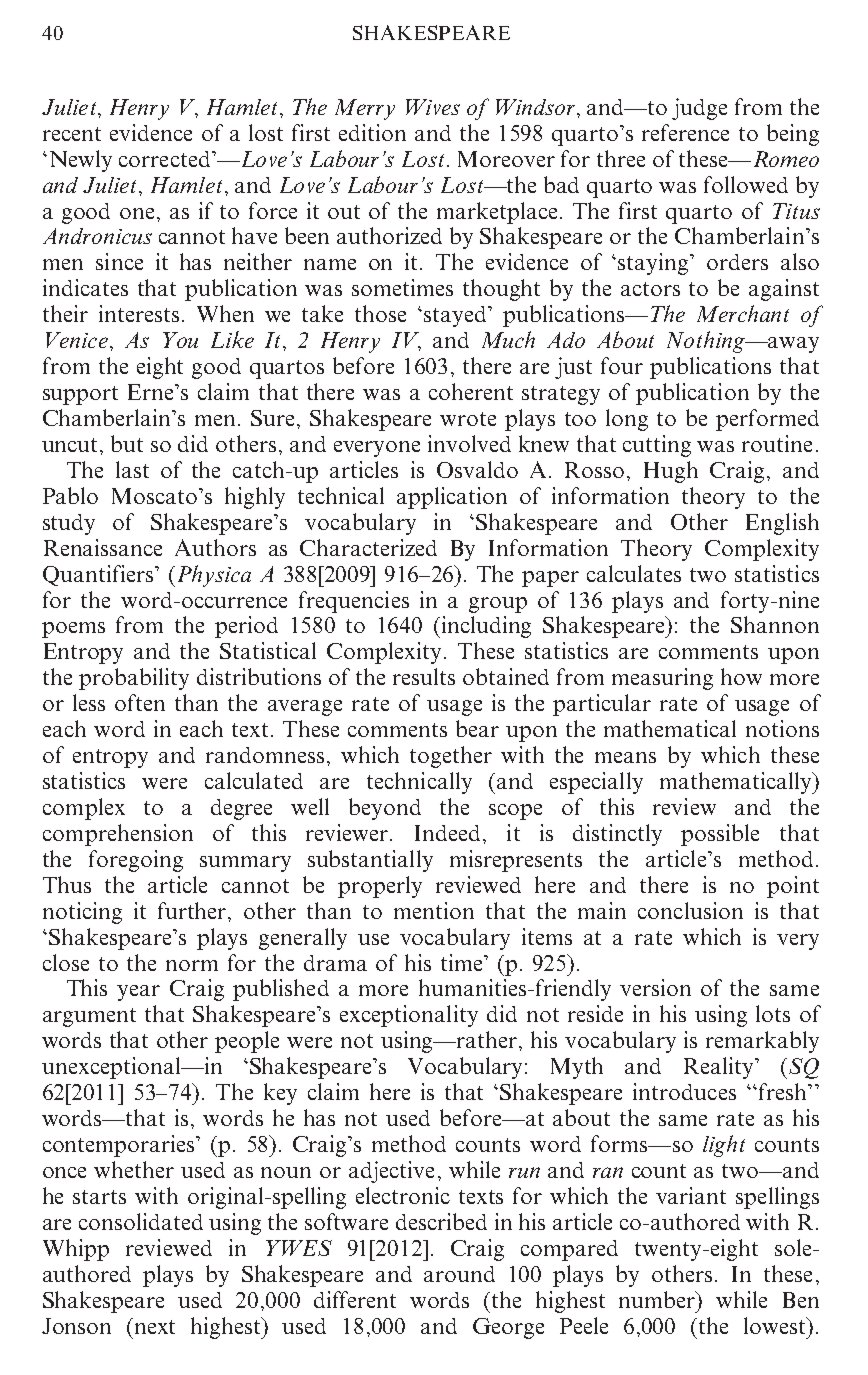 Image resolution: width=868 pixels, height=1375 pixels. Describe the element at coordinates (155, 1327) in the screenshot. I see `next` at that location.
